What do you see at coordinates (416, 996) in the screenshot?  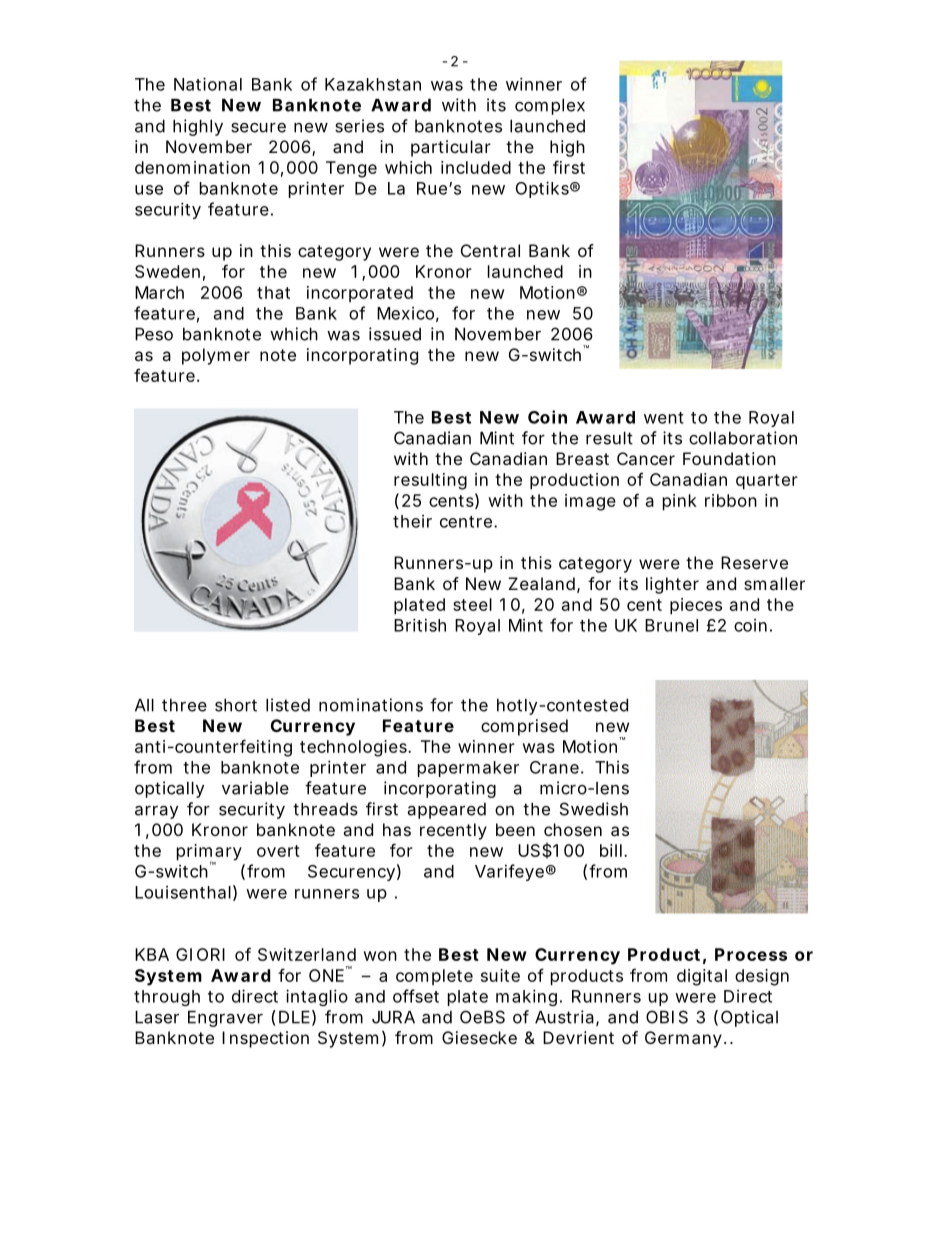 I see `offset` at bounding box center [416, 996].
